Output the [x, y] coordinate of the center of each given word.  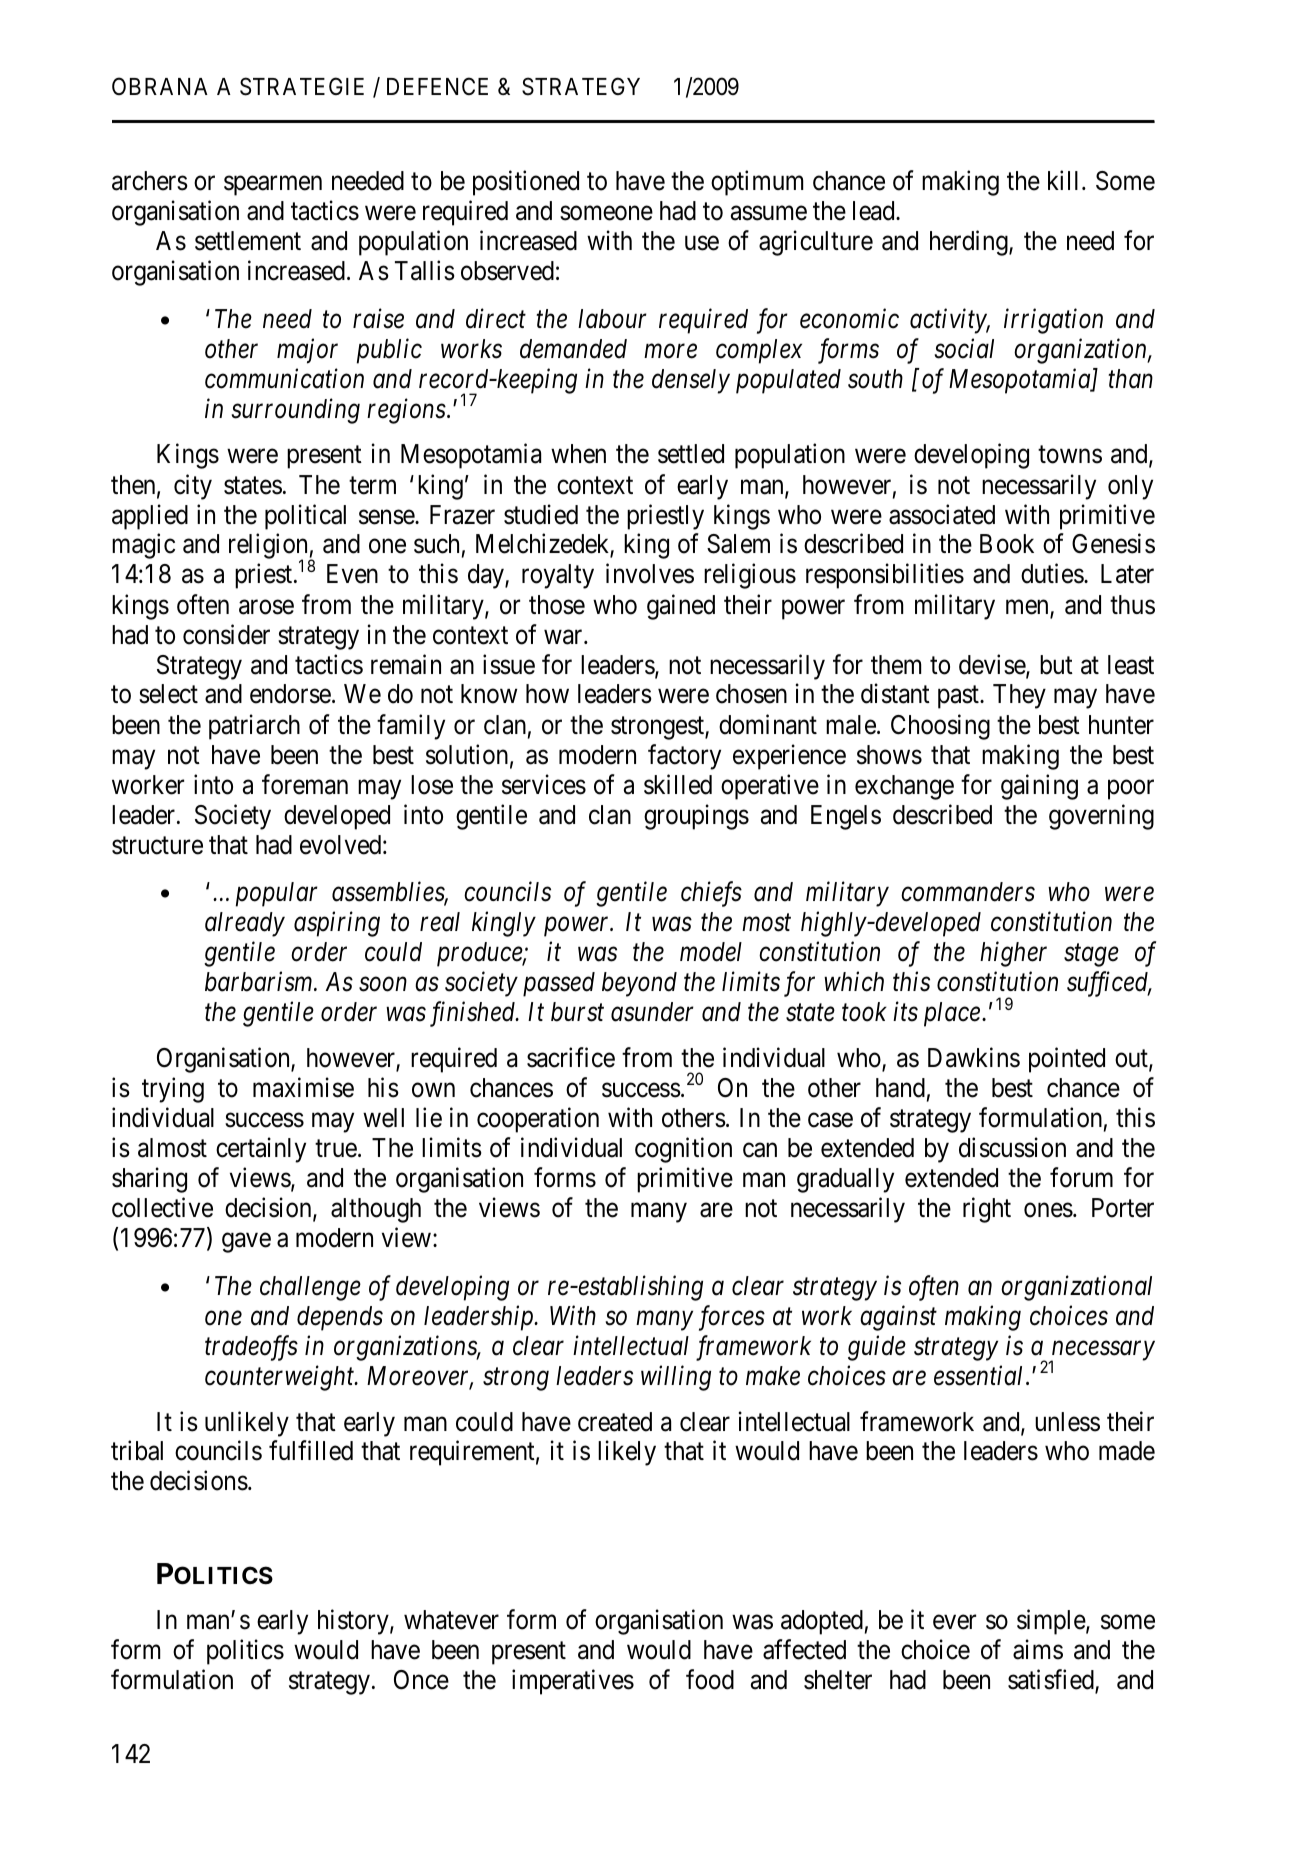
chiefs [711, 894]
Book [1007, 544]
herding [970, 243]
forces [732, 1318]
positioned [526, 183]
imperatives [573, 1682]
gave [246, 1243]
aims [1038, 1650]
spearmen [273, 186]
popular [277, 894]
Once [421, 1680]
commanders [968, 892]
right [987, 1210]
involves [650, 574]
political [305, 517]
